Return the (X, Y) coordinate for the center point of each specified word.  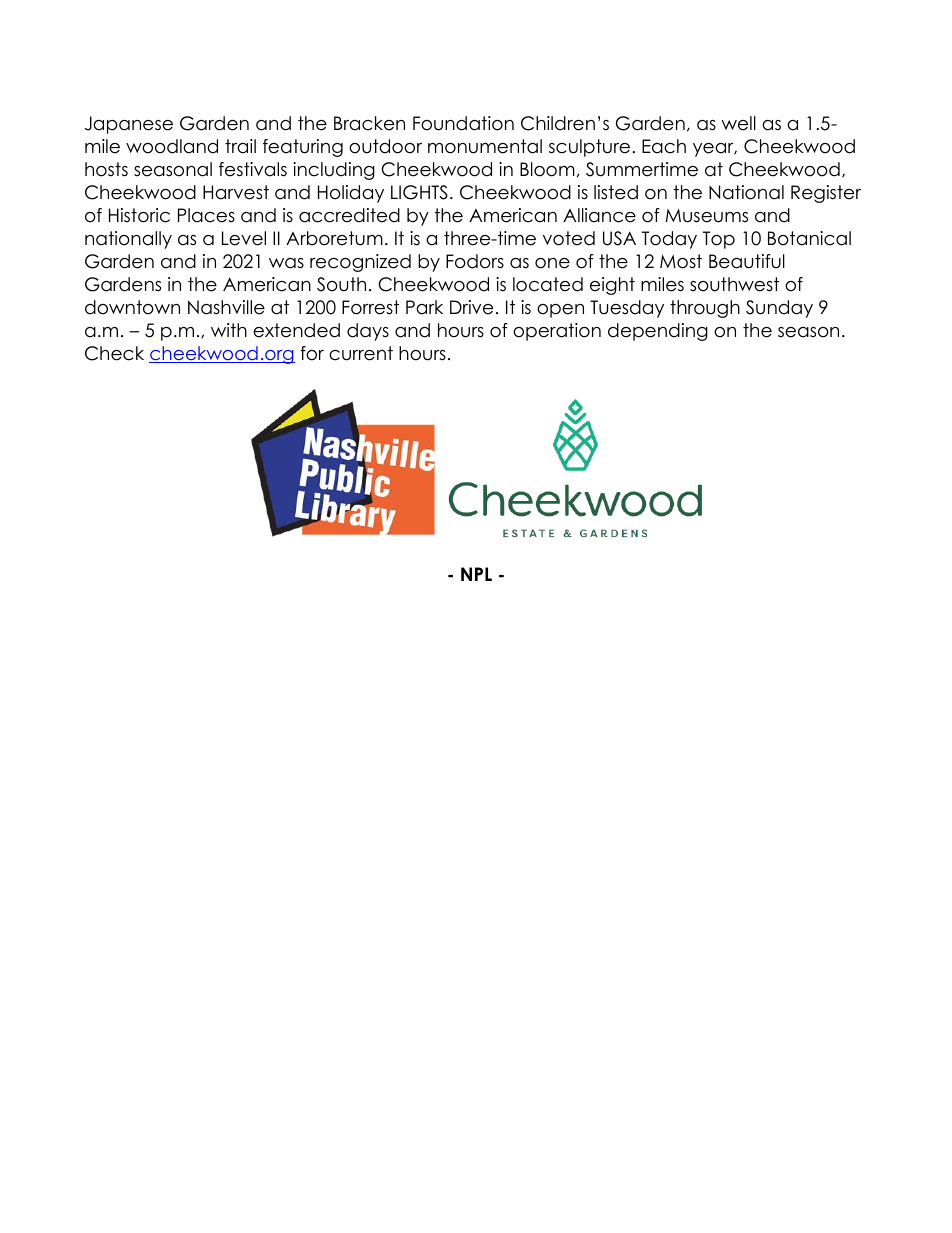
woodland (172, 146)
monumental (485, 146)
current (361, 353)
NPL (476, 574)
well (738, 123)
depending (658, 332)
